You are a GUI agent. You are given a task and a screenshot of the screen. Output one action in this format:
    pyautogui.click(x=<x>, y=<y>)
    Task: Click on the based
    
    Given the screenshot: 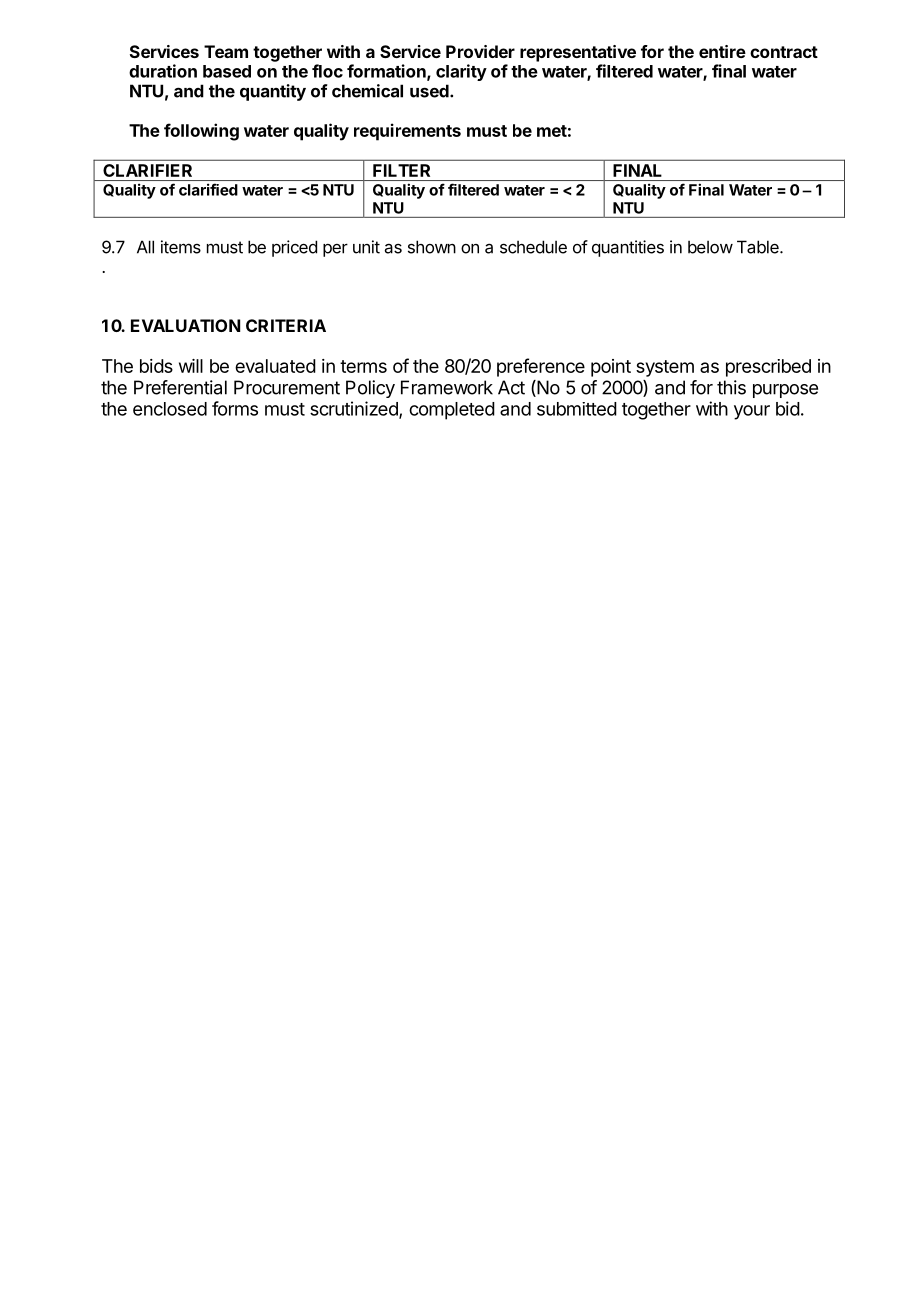 What is the action you would take?
    pyautogui.click(x=227, y=71)
